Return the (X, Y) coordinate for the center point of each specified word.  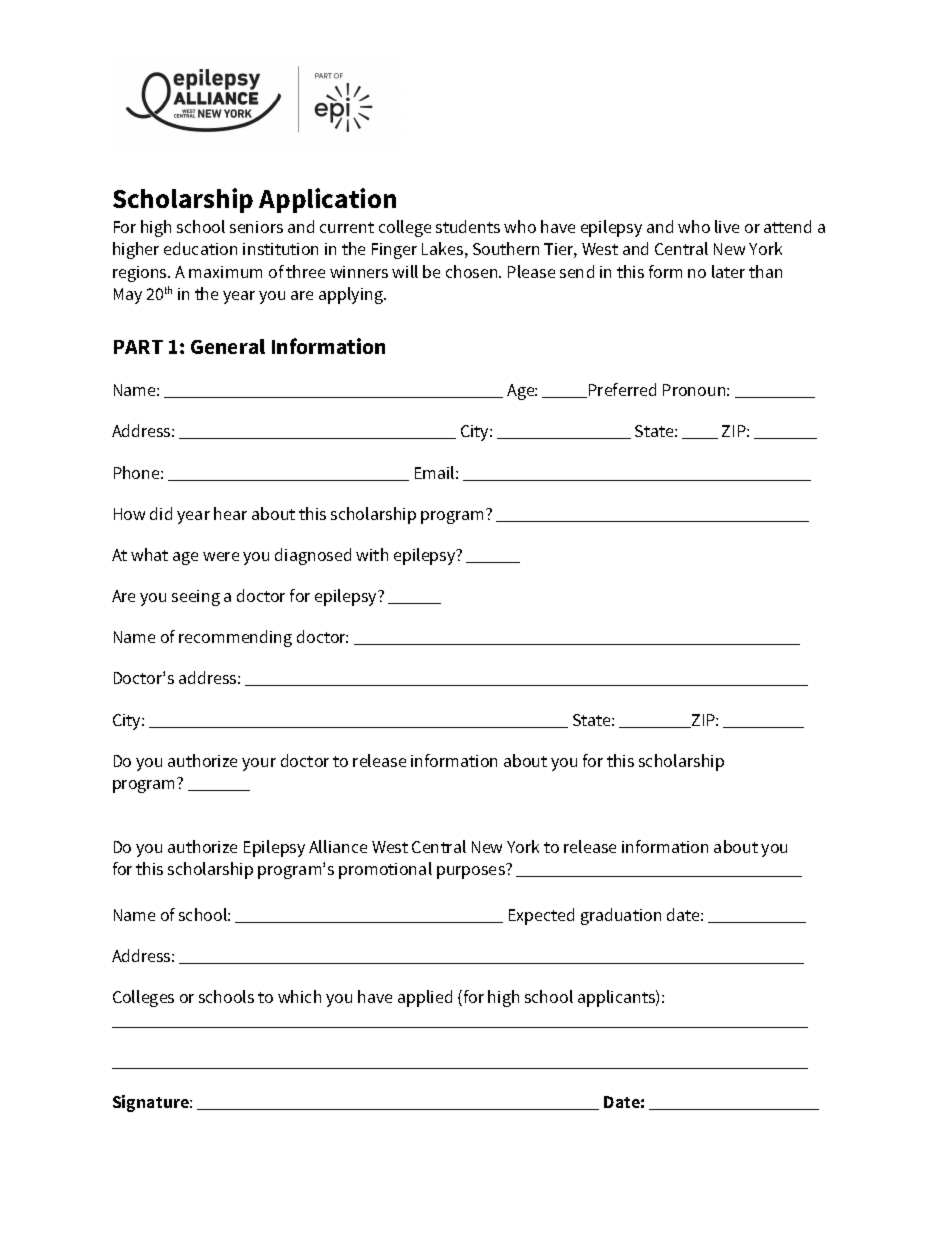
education (200, 248)
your (259, 764)
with (372, 554)
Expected (541, 916)
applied (425, 998)
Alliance (338, 846)
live (727, 226)
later (728, 271)
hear (230, 513)
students (468, 226)
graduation (621, 916)
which (299, 996)
